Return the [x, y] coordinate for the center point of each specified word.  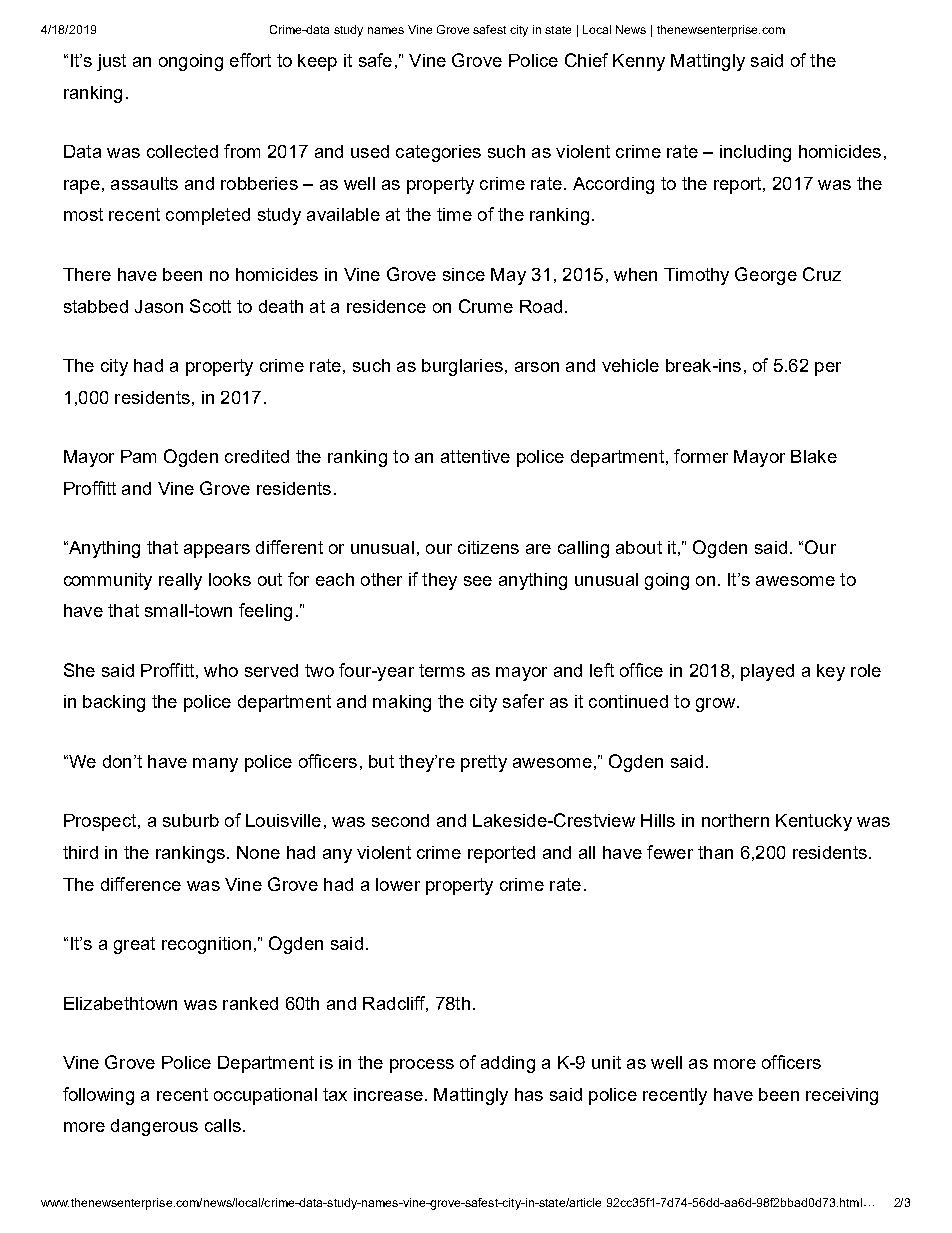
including [755, 153]
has [529, 1094]
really [180, 581]
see [478, 581]
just [111, 62]
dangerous [154, 1127]
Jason [159, 306]
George [766, 276]
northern [735, 820]
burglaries [462, 367]
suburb [191, 820]
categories [438, 153]
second [400, 820]
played [767, 672]
